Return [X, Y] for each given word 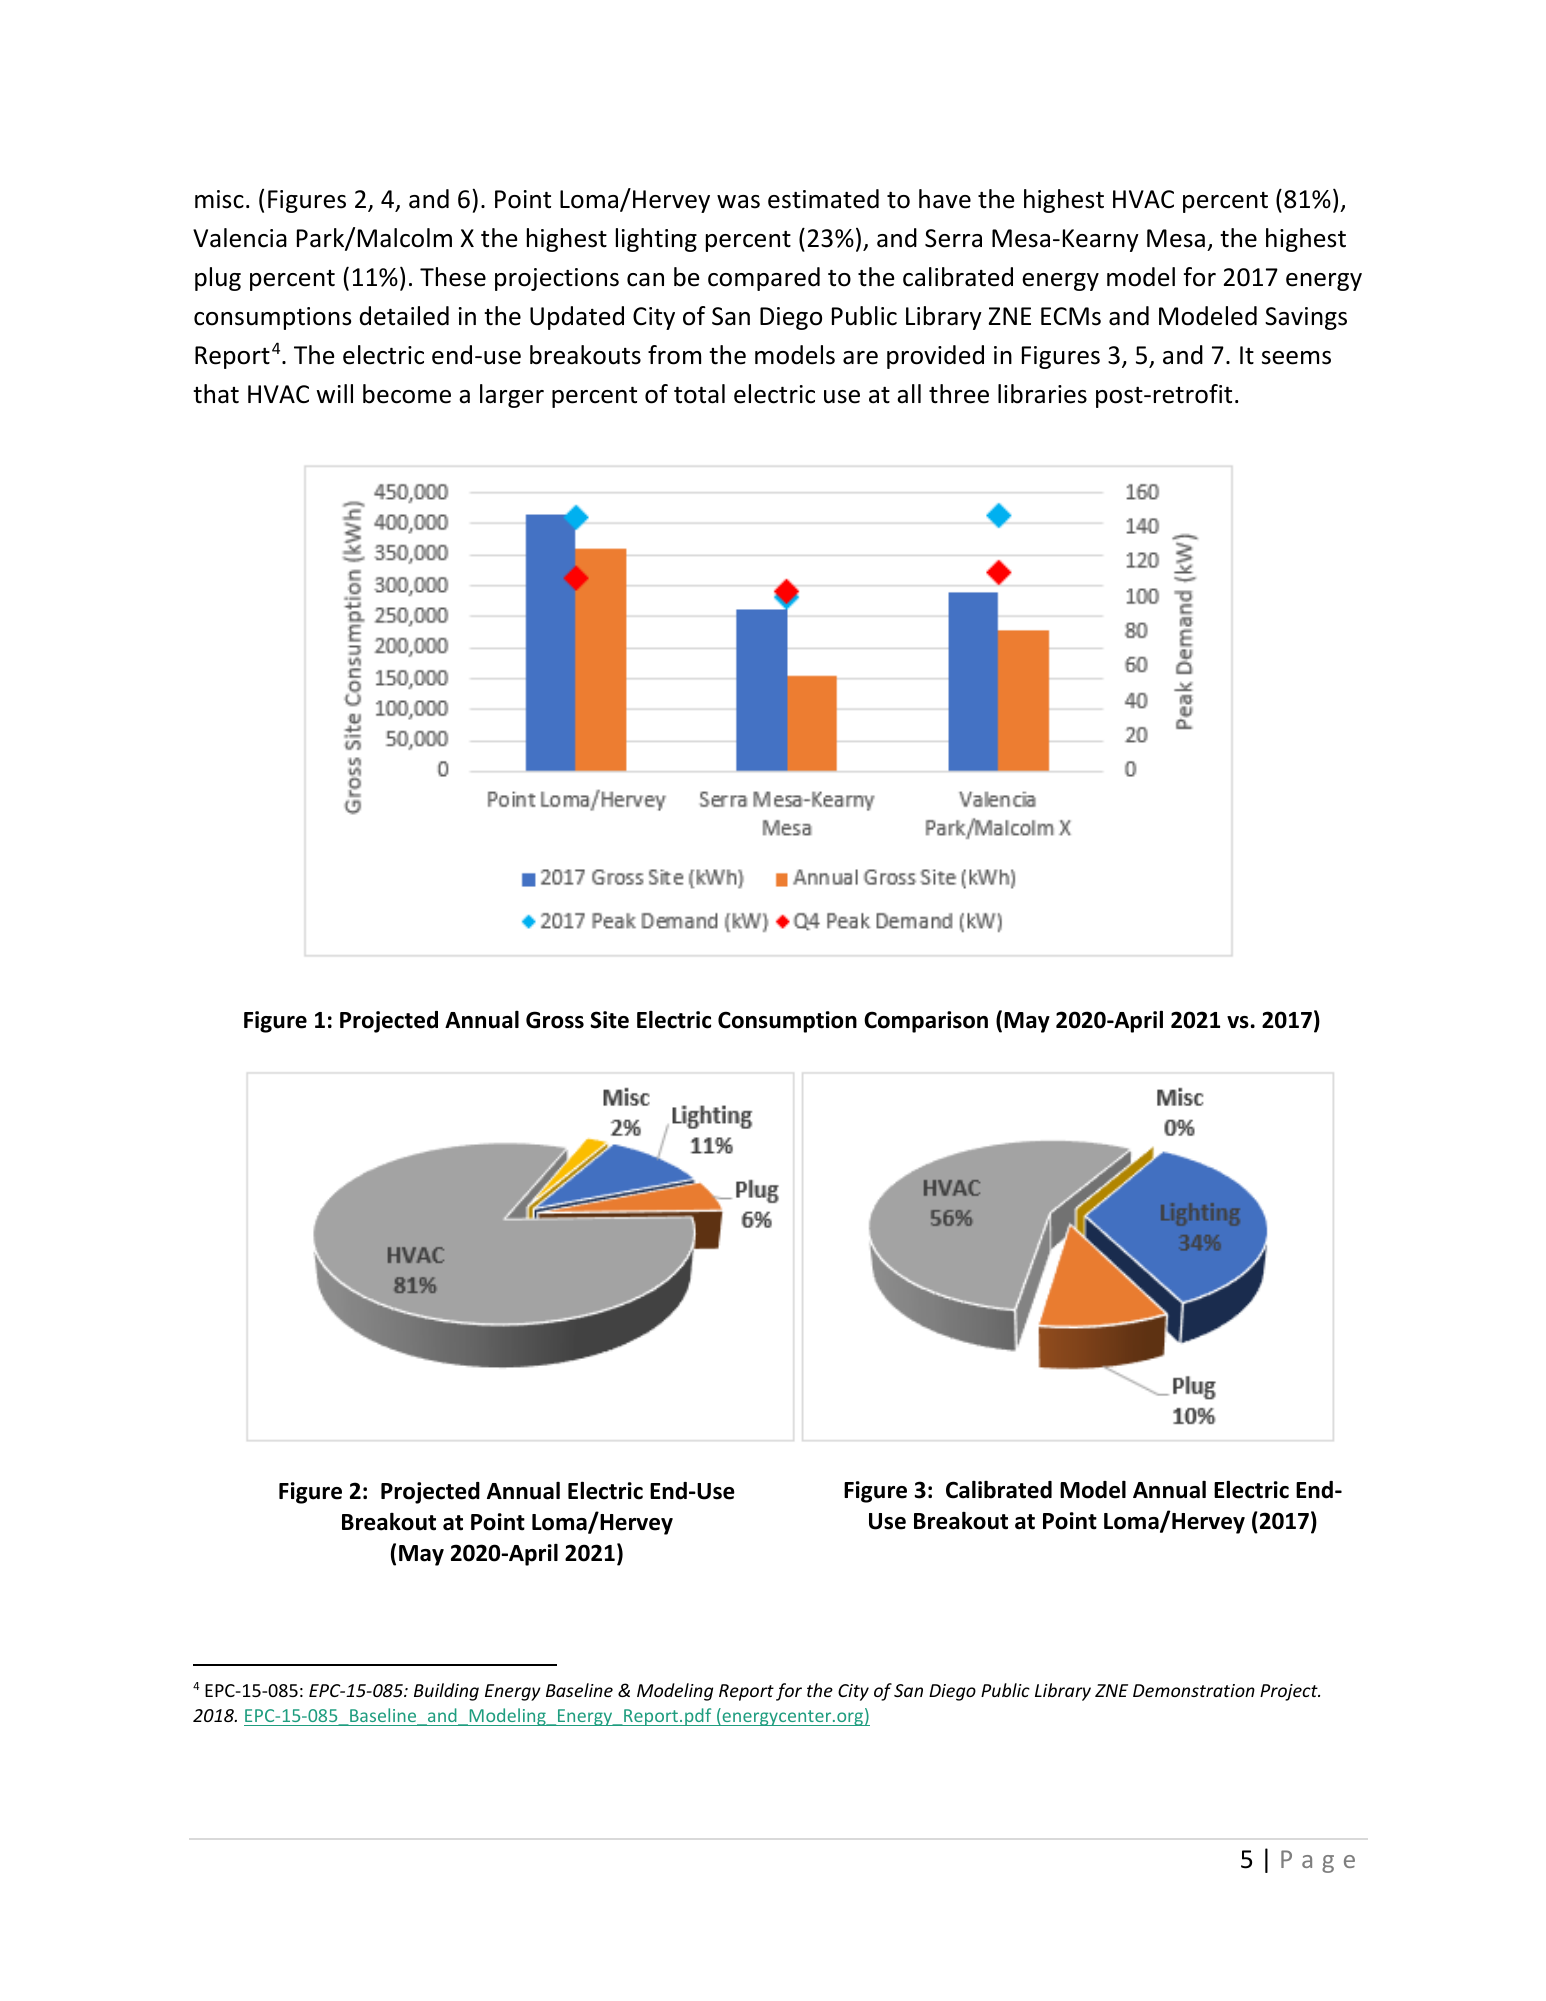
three [959, 394]
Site [609, 1020]
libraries [1042, 394]
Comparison [926, 1022]
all [909, 394]
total [699, 394]
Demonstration [1194, 1690]
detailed [404, 316]
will [334, 393]
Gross [555, 1020]
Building [446, 1692]
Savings [1306, 318]
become [407, 394]
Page [1318, 1861]
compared [764, 279]
